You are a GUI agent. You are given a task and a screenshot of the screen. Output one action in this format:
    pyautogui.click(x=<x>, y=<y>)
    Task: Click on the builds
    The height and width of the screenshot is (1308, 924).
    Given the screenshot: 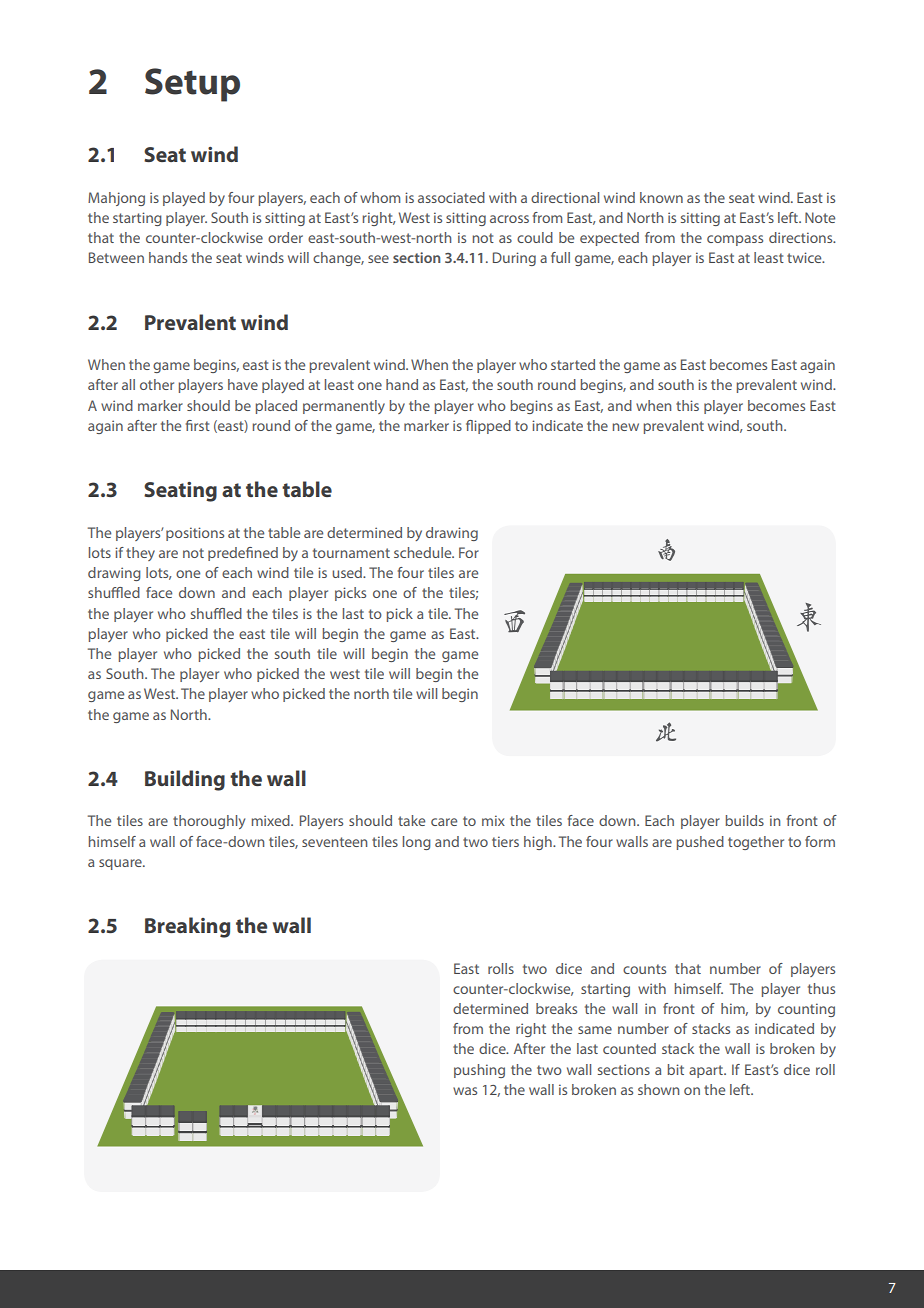 What is the action you would take?
    pyautogui.click(x=744, y=820)
